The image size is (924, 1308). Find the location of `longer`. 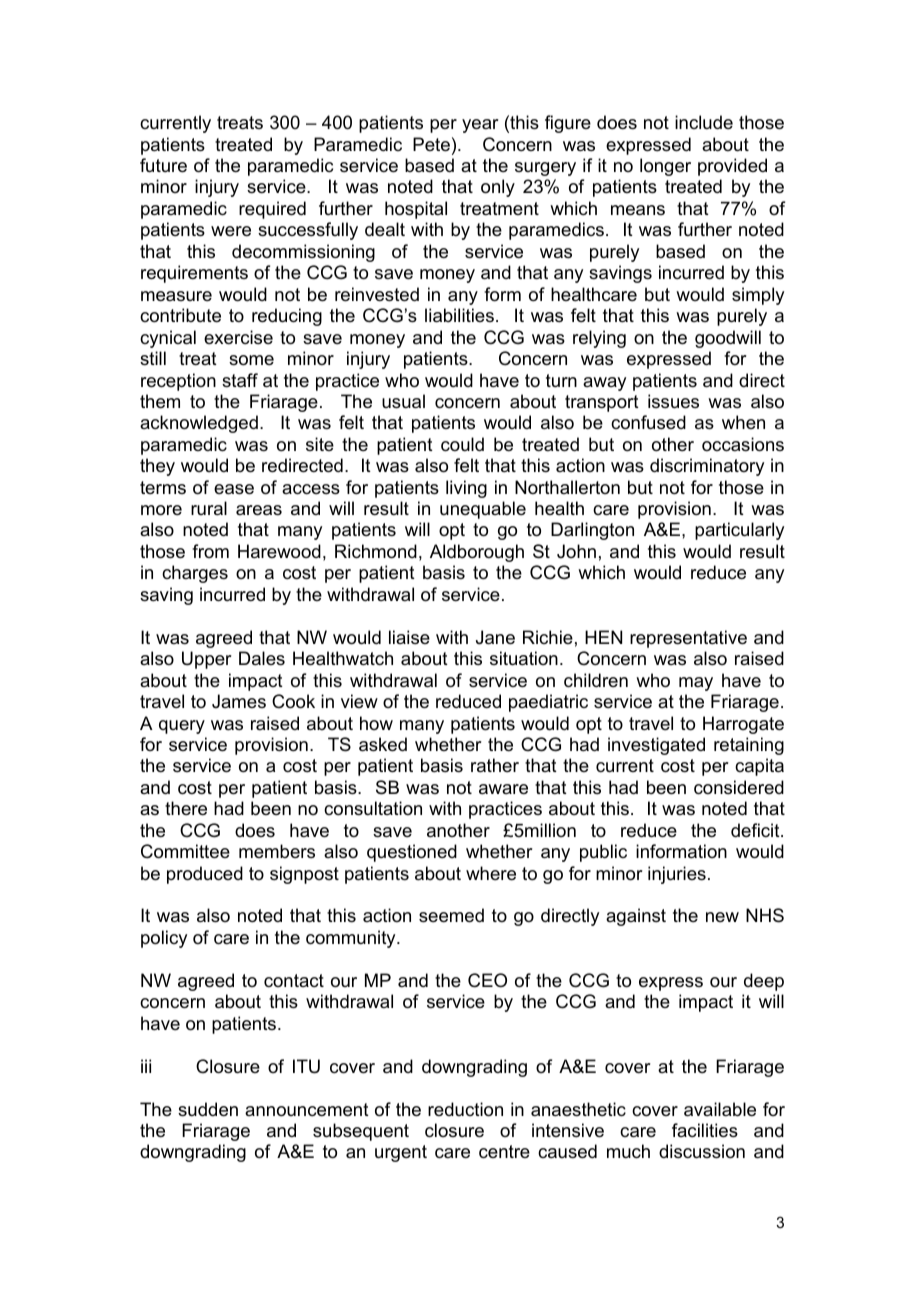

longer is located at coordinates (665, 167).
